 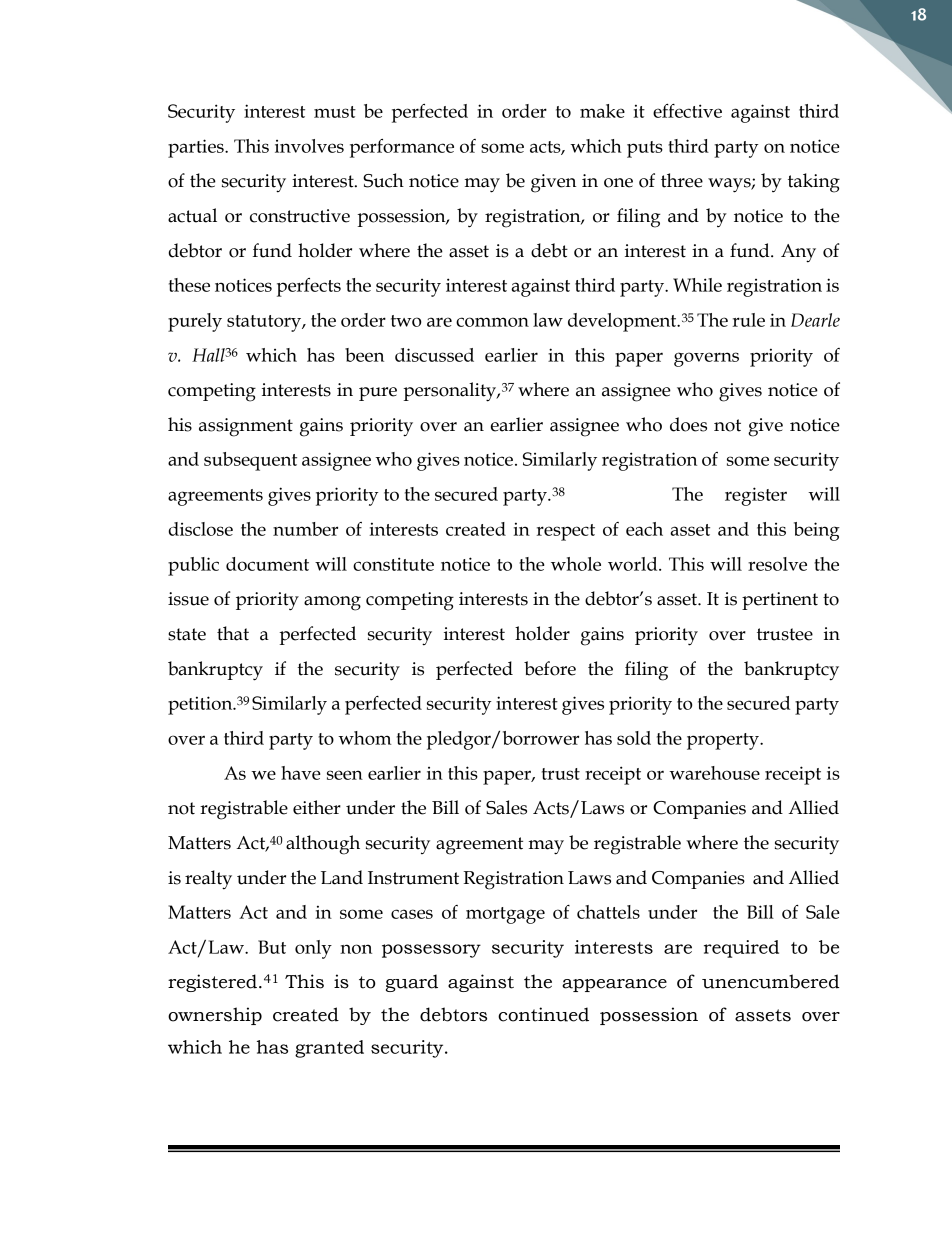 I want to click on effective, so click(x=687, y=111).
